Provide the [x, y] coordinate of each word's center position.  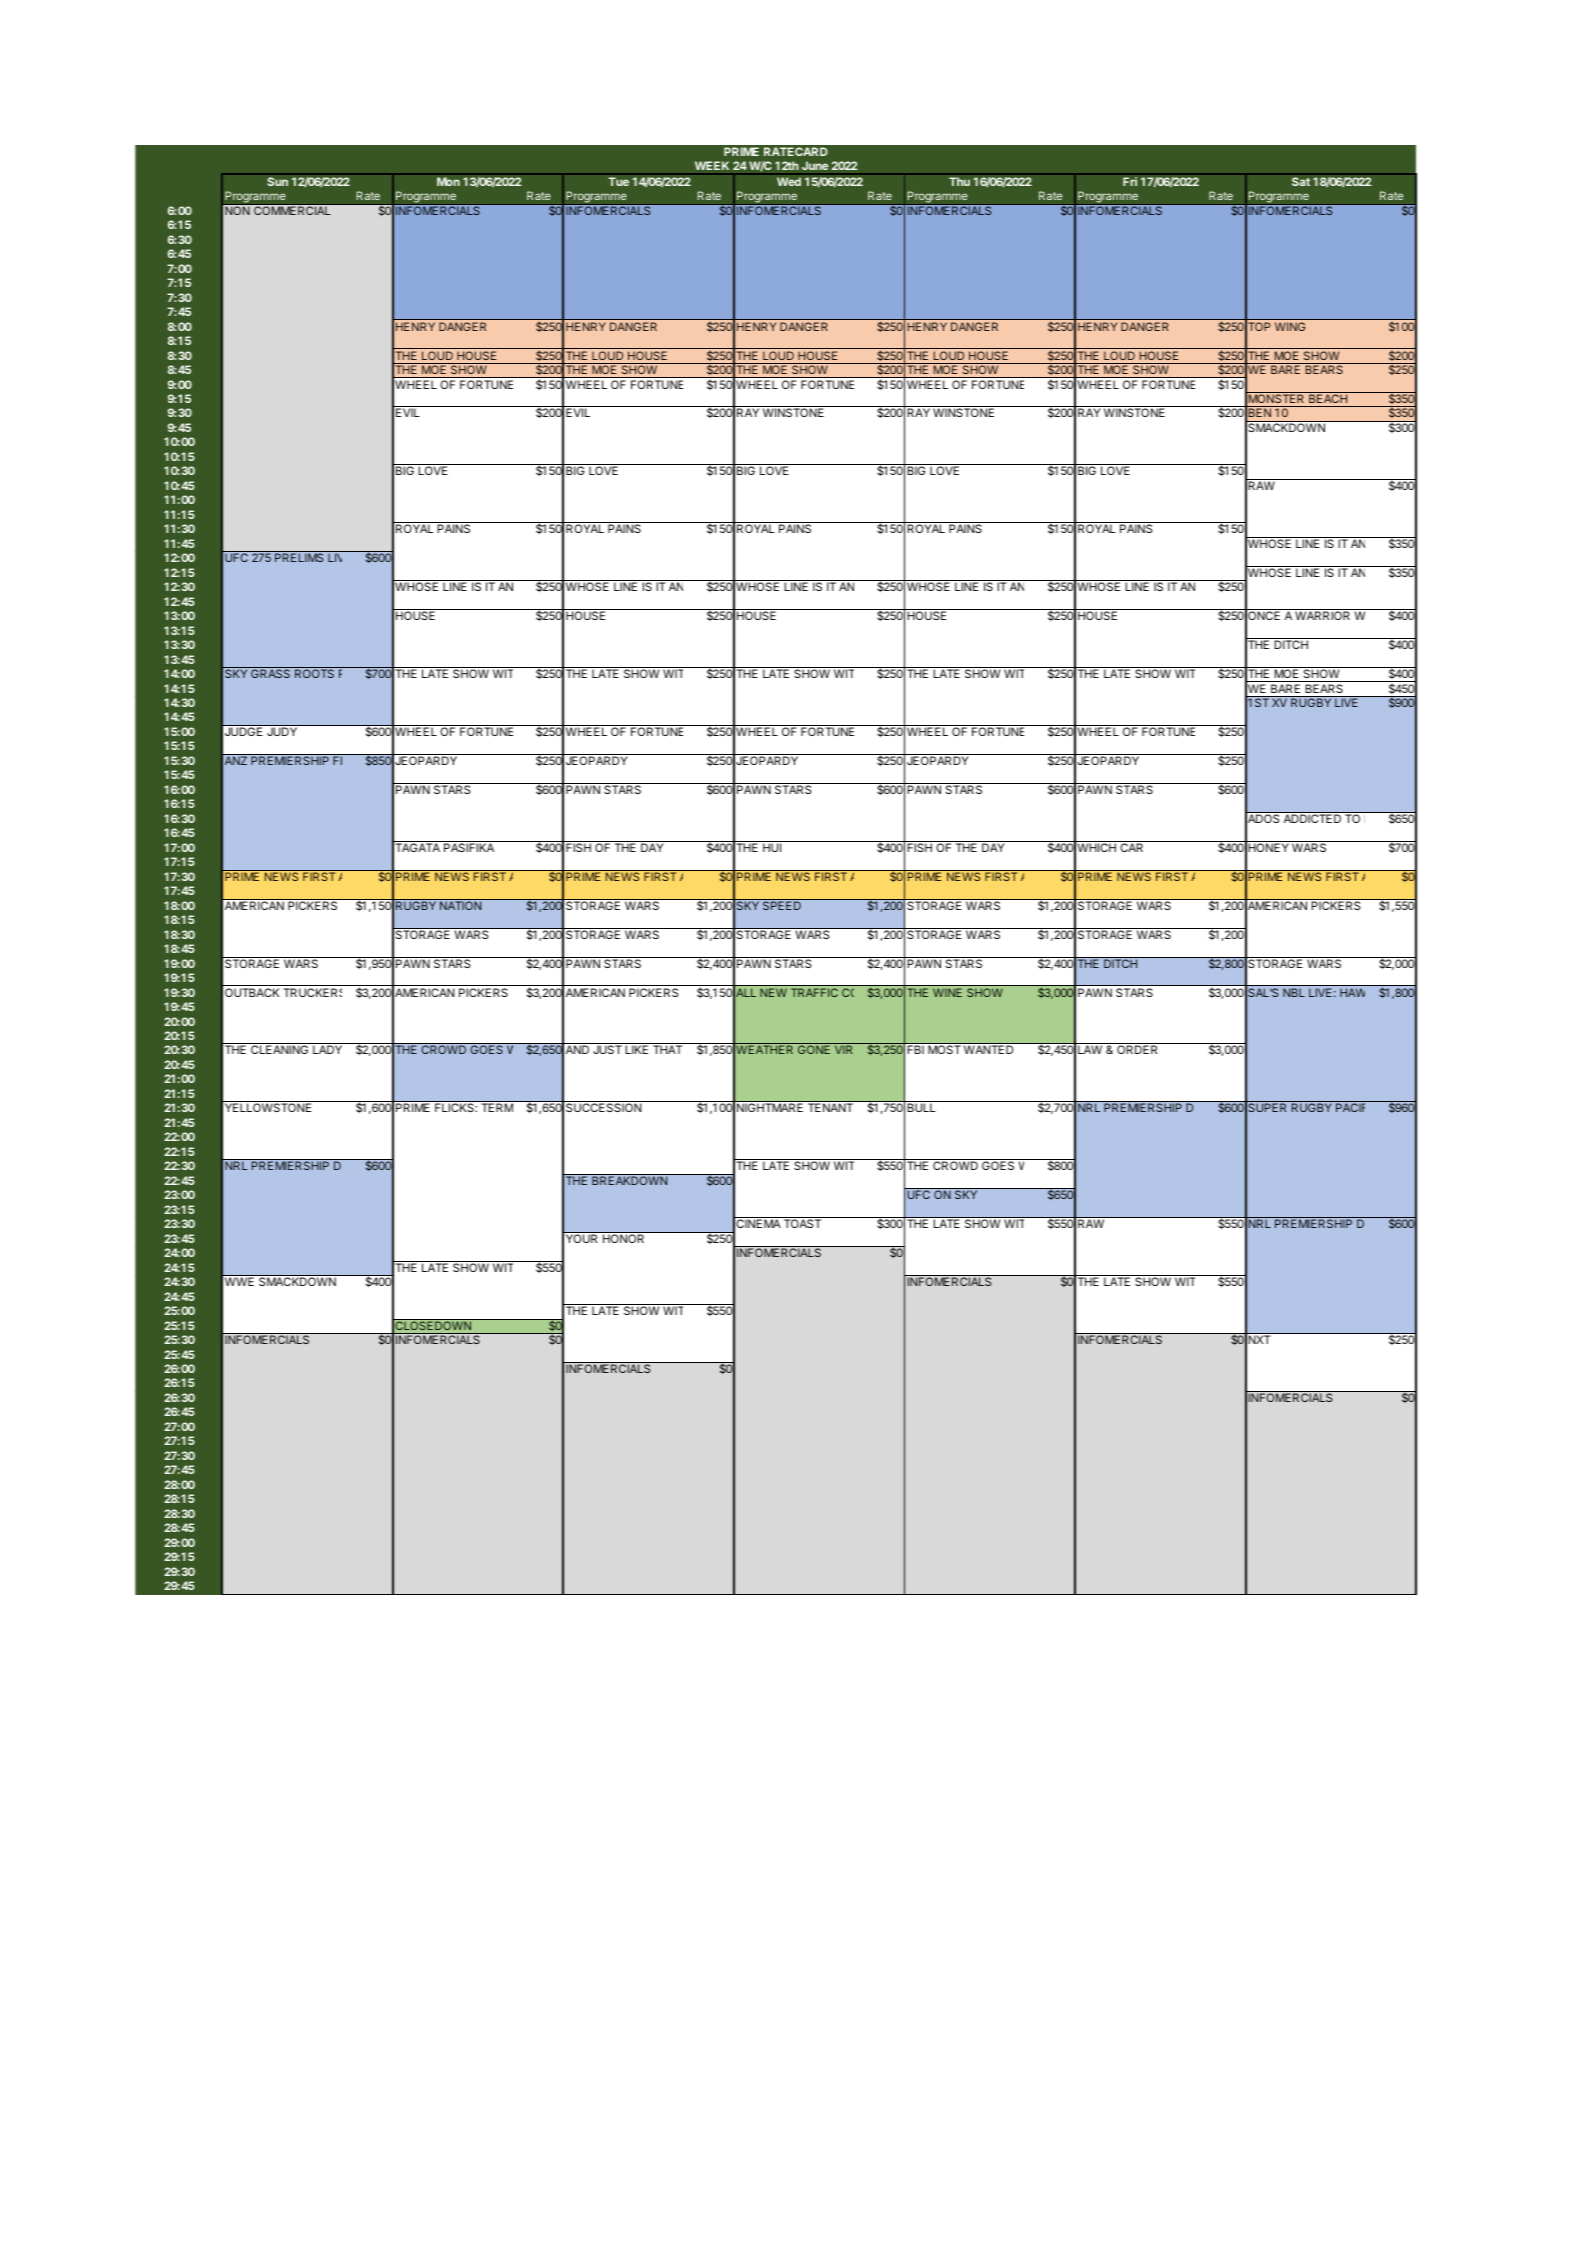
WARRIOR [1322, 615]
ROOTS [314, 673]
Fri [1130, 181]
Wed [789, 181]
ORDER [1137, 1049]
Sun [277, 181]
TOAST [802, 1223]
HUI [772, 847]
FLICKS [456, 1107]
